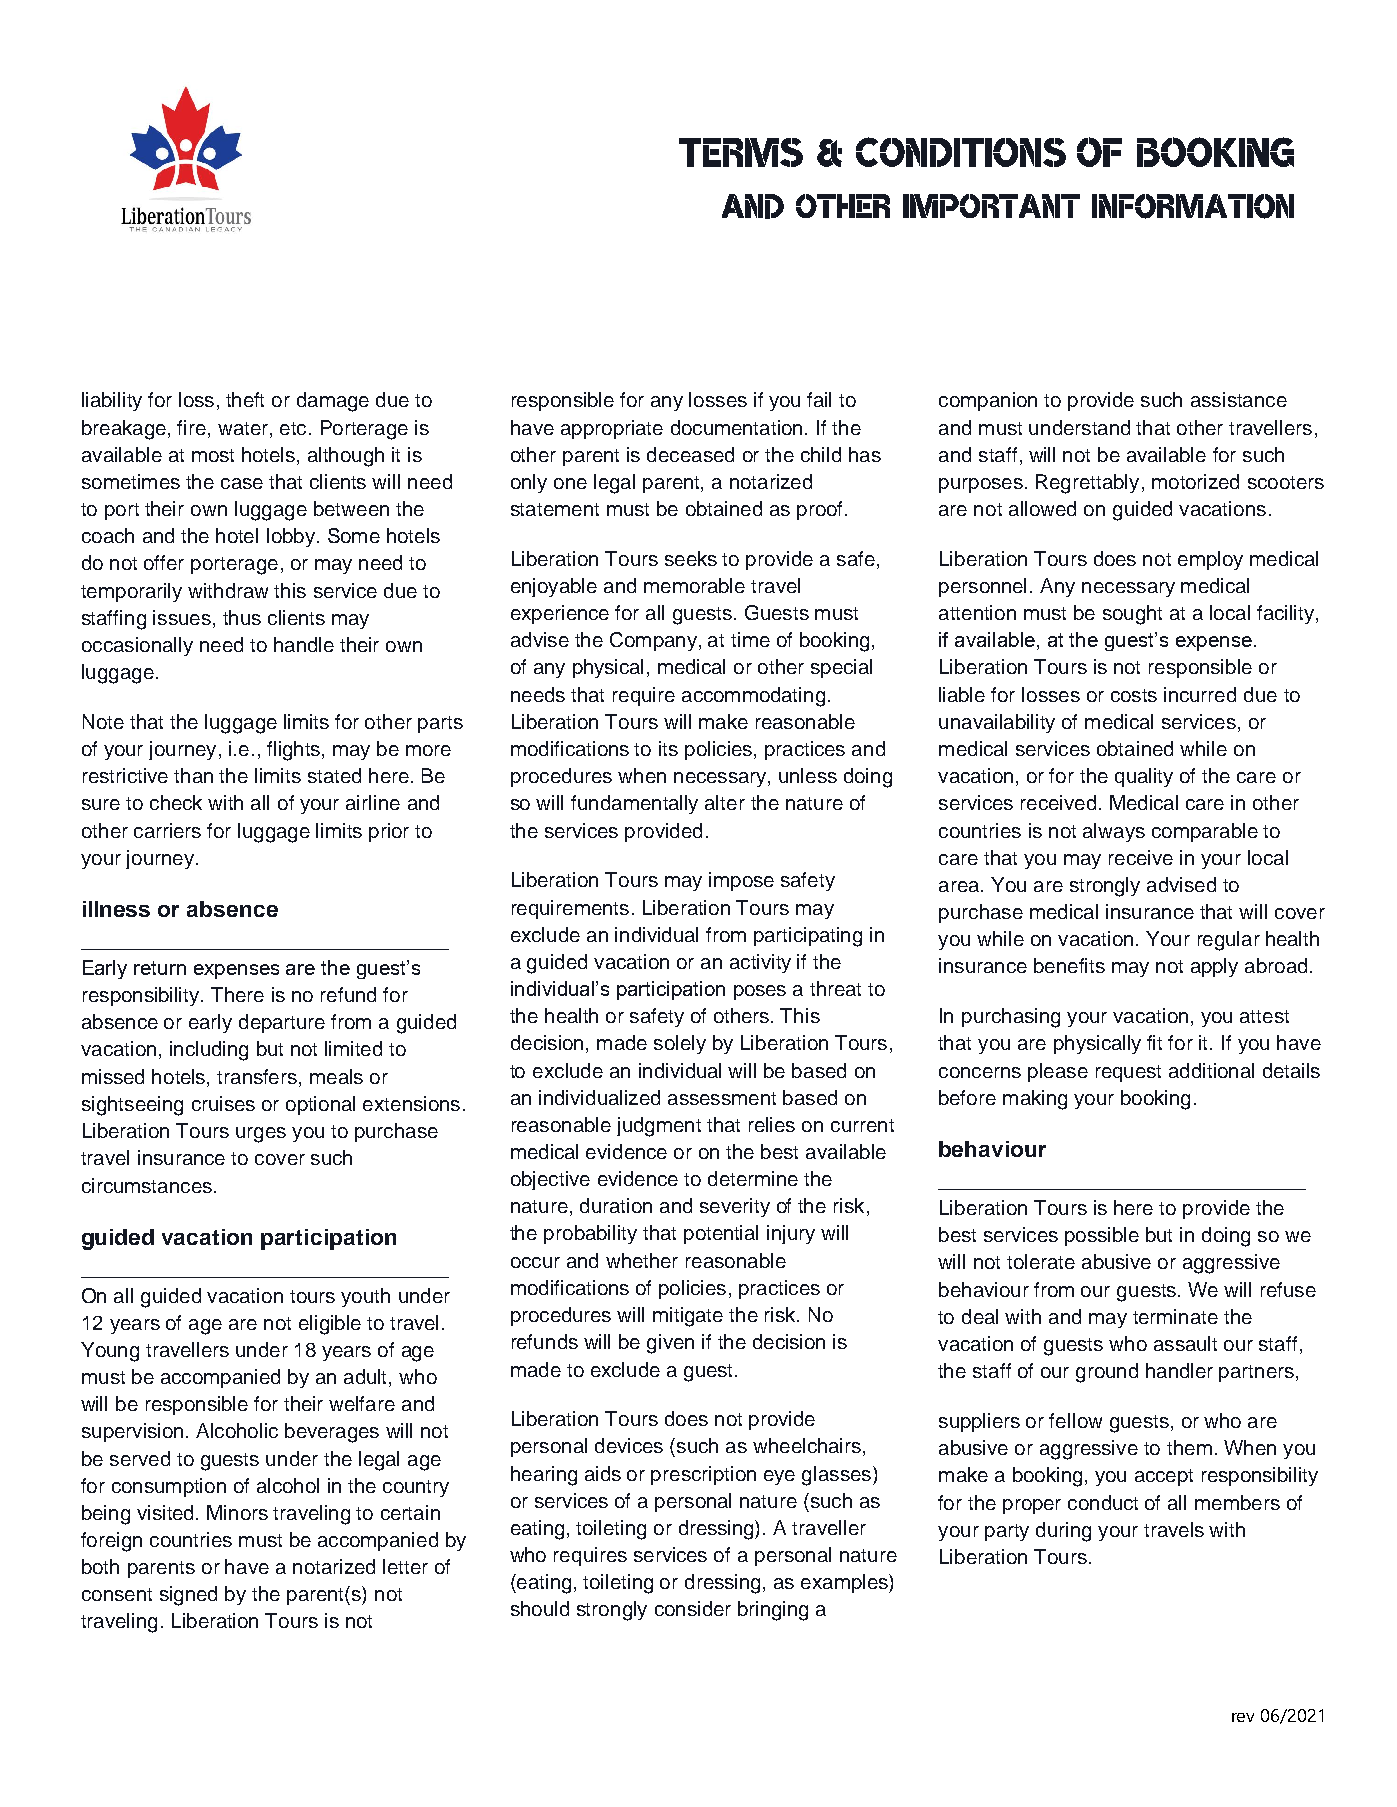  Describe the element at coordinates (1195, 481) in the document. I see `motorized` at that location.
